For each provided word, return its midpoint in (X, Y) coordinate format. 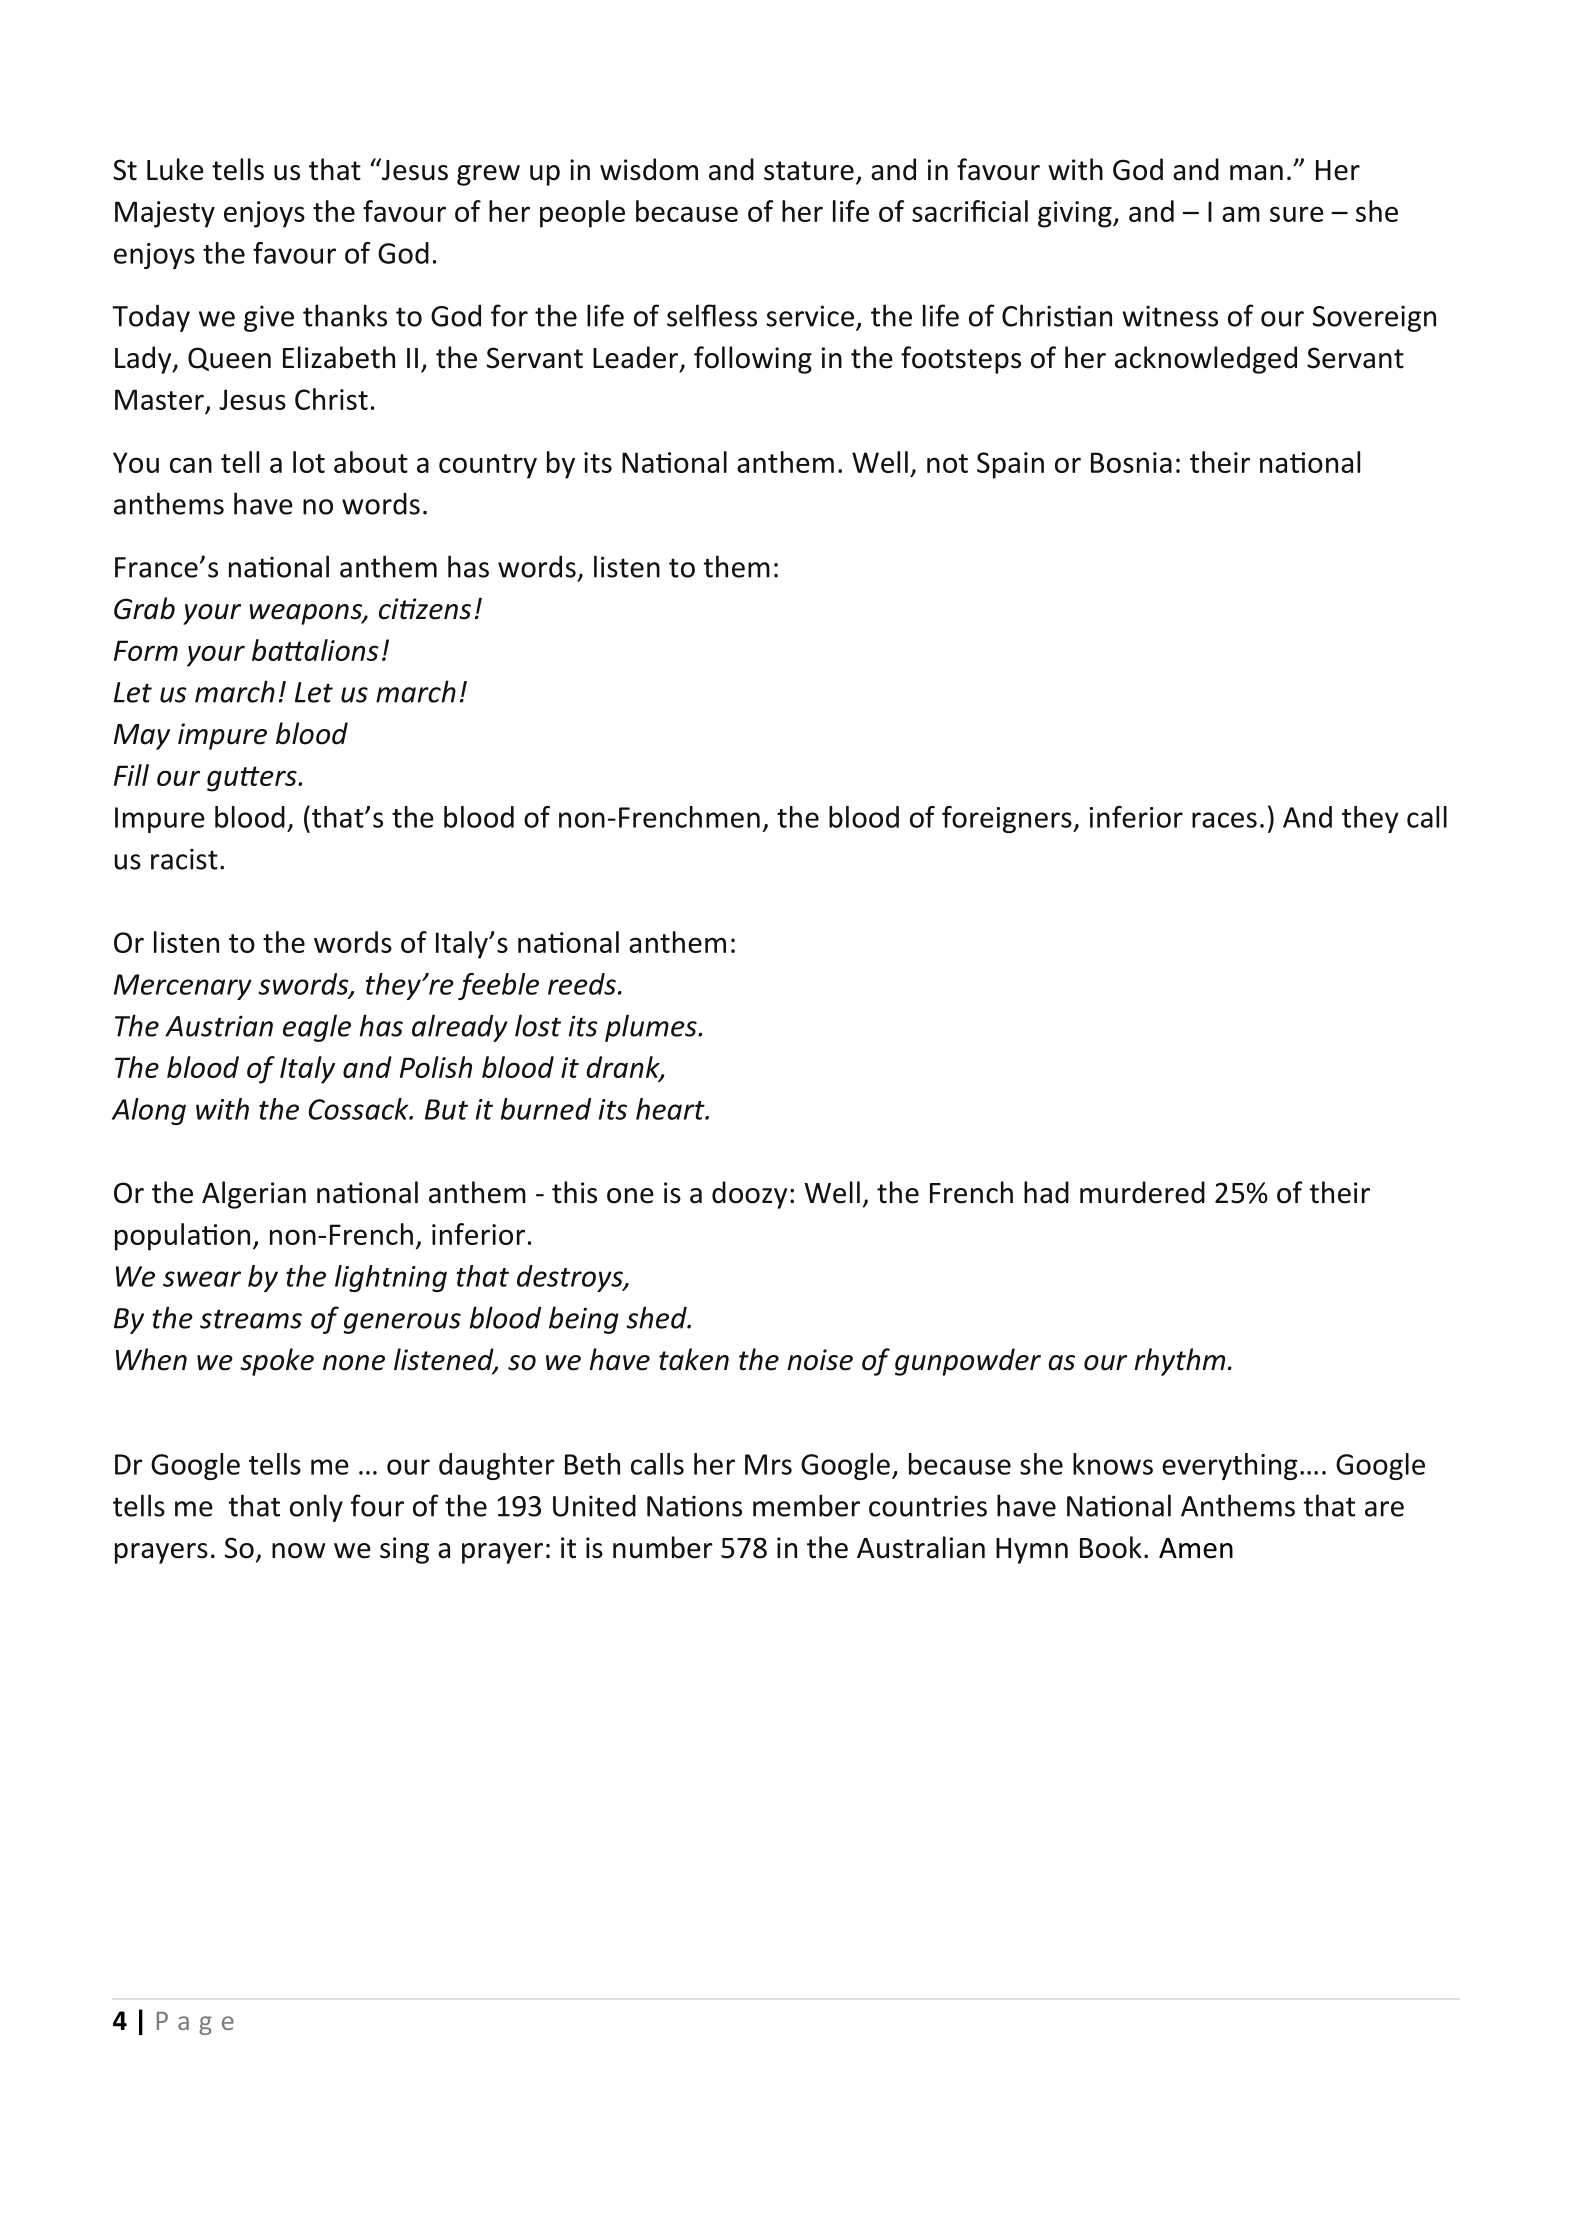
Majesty (165, 214)
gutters (253, 779)
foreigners (1008, 819)
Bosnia (1131, 462)
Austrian (219, 1026)
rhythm (1180, 1362)
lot (309, 462)
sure (1297, 214)
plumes (652, 1028)
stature (809, 171)
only (316, 1508)
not (947, 463)
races (1224, 820)
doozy (749, 1195)
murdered (1142, 1192)
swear (202, 1279)
